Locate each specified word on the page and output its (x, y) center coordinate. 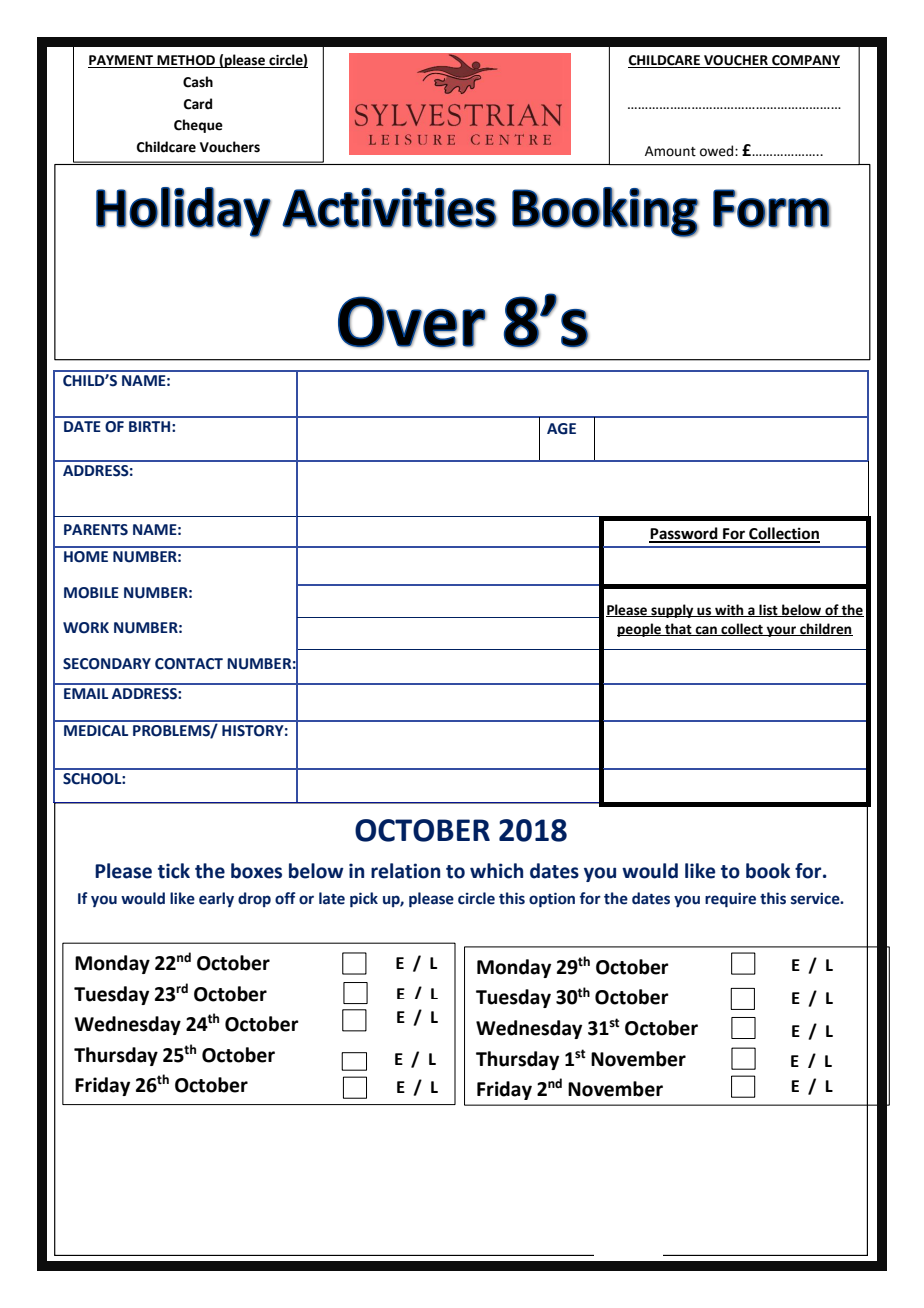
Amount (670, 151)
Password (684, 534)
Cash (198, 82)
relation (405, 871)
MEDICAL (96, 731)
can (706, 631)
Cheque (198, 126)
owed (718, 151)
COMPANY (805, 61)
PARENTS (96, 530)
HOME (86, 557)
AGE (561, 429)
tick (174, 871)
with (729, 610)
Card (198, 104)
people (640, 630)
